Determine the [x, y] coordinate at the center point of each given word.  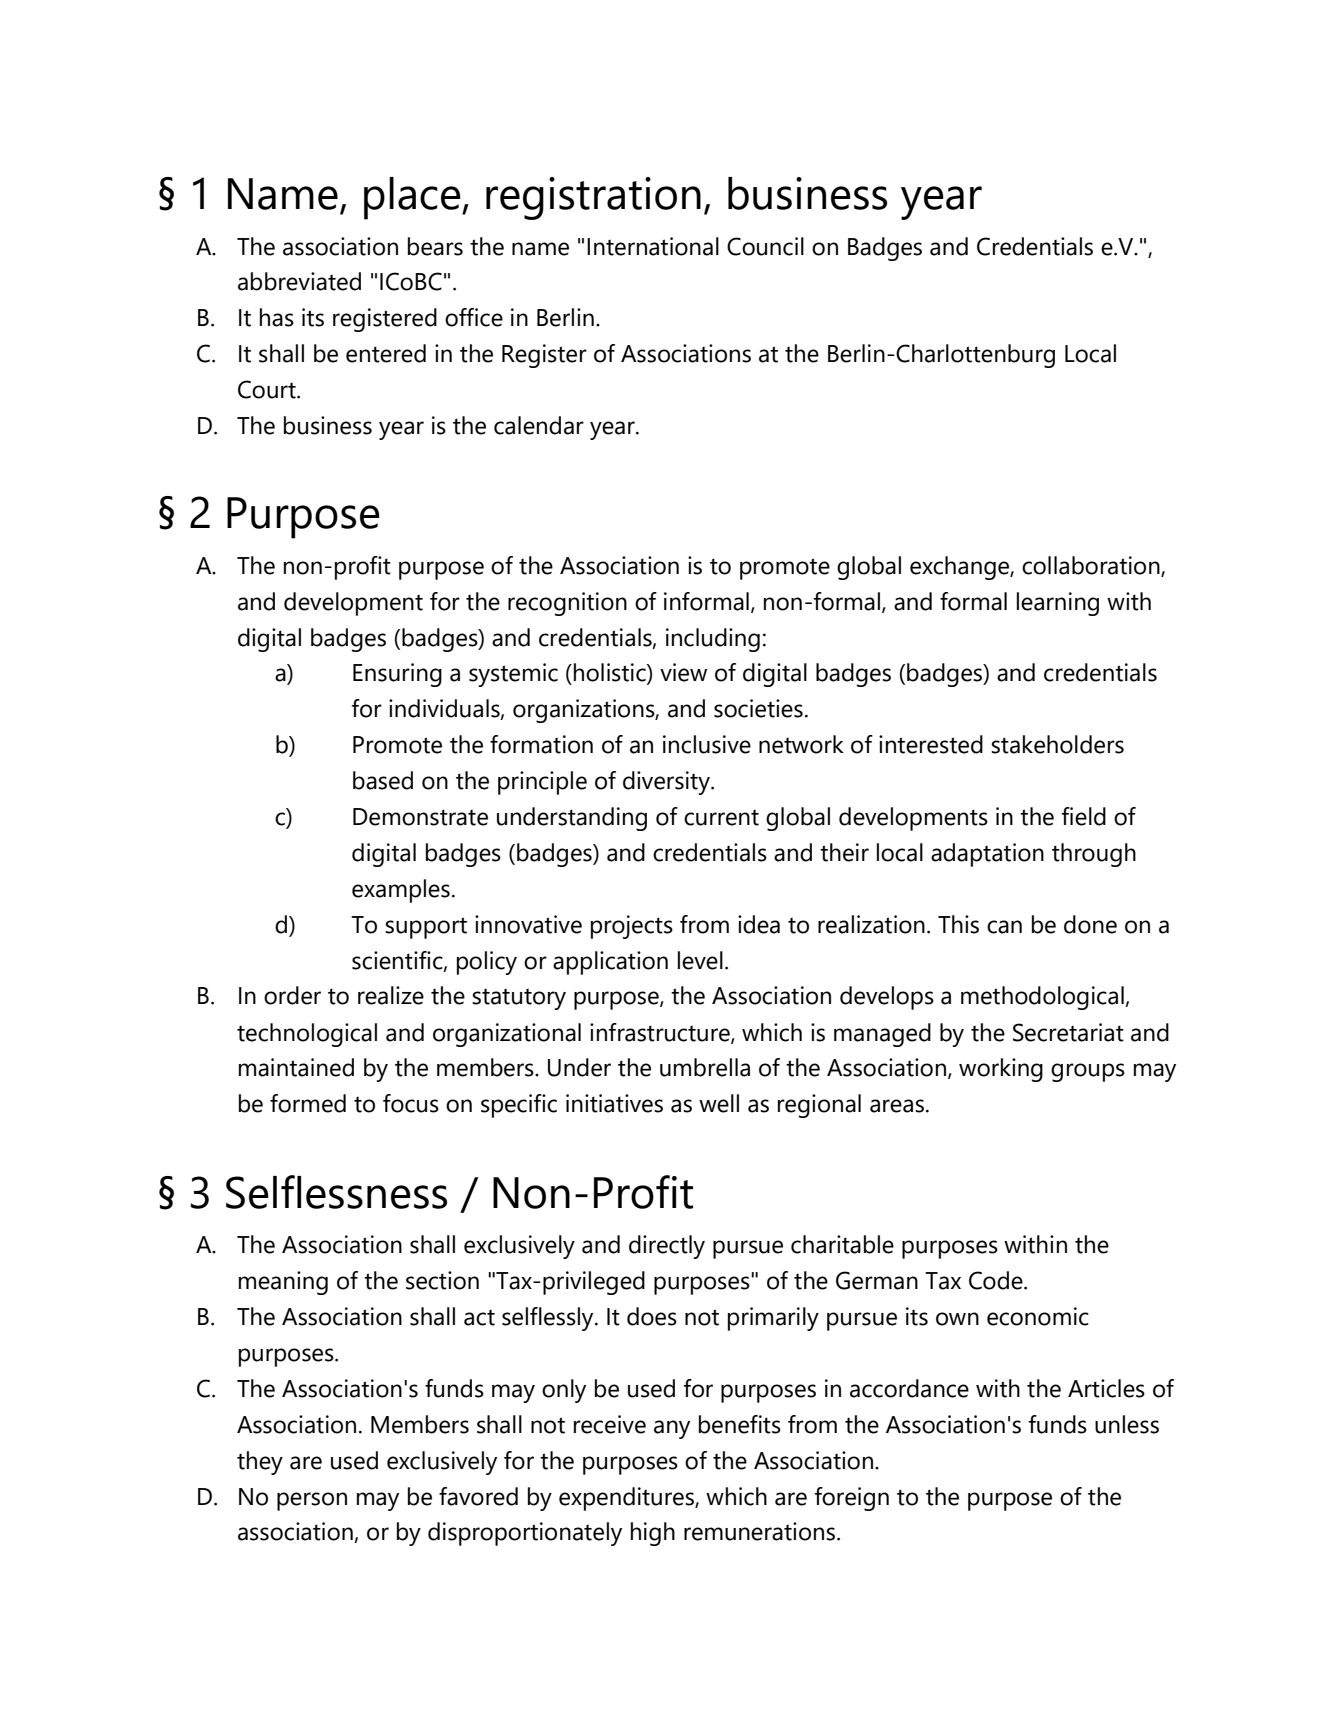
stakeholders [1057, 744]
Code [997, 1280]
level [700, 960]
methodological [1043, 998]
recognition [567, 604]
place [413, 198]
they [260, 1463]
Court [268, 389]
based [383, 780]
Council [765, 246]
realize [391, 995]
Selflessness [336, 1192]
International [653, 246]
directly [667, 1247]
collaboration [1092, 566]
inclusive [707, 744]
